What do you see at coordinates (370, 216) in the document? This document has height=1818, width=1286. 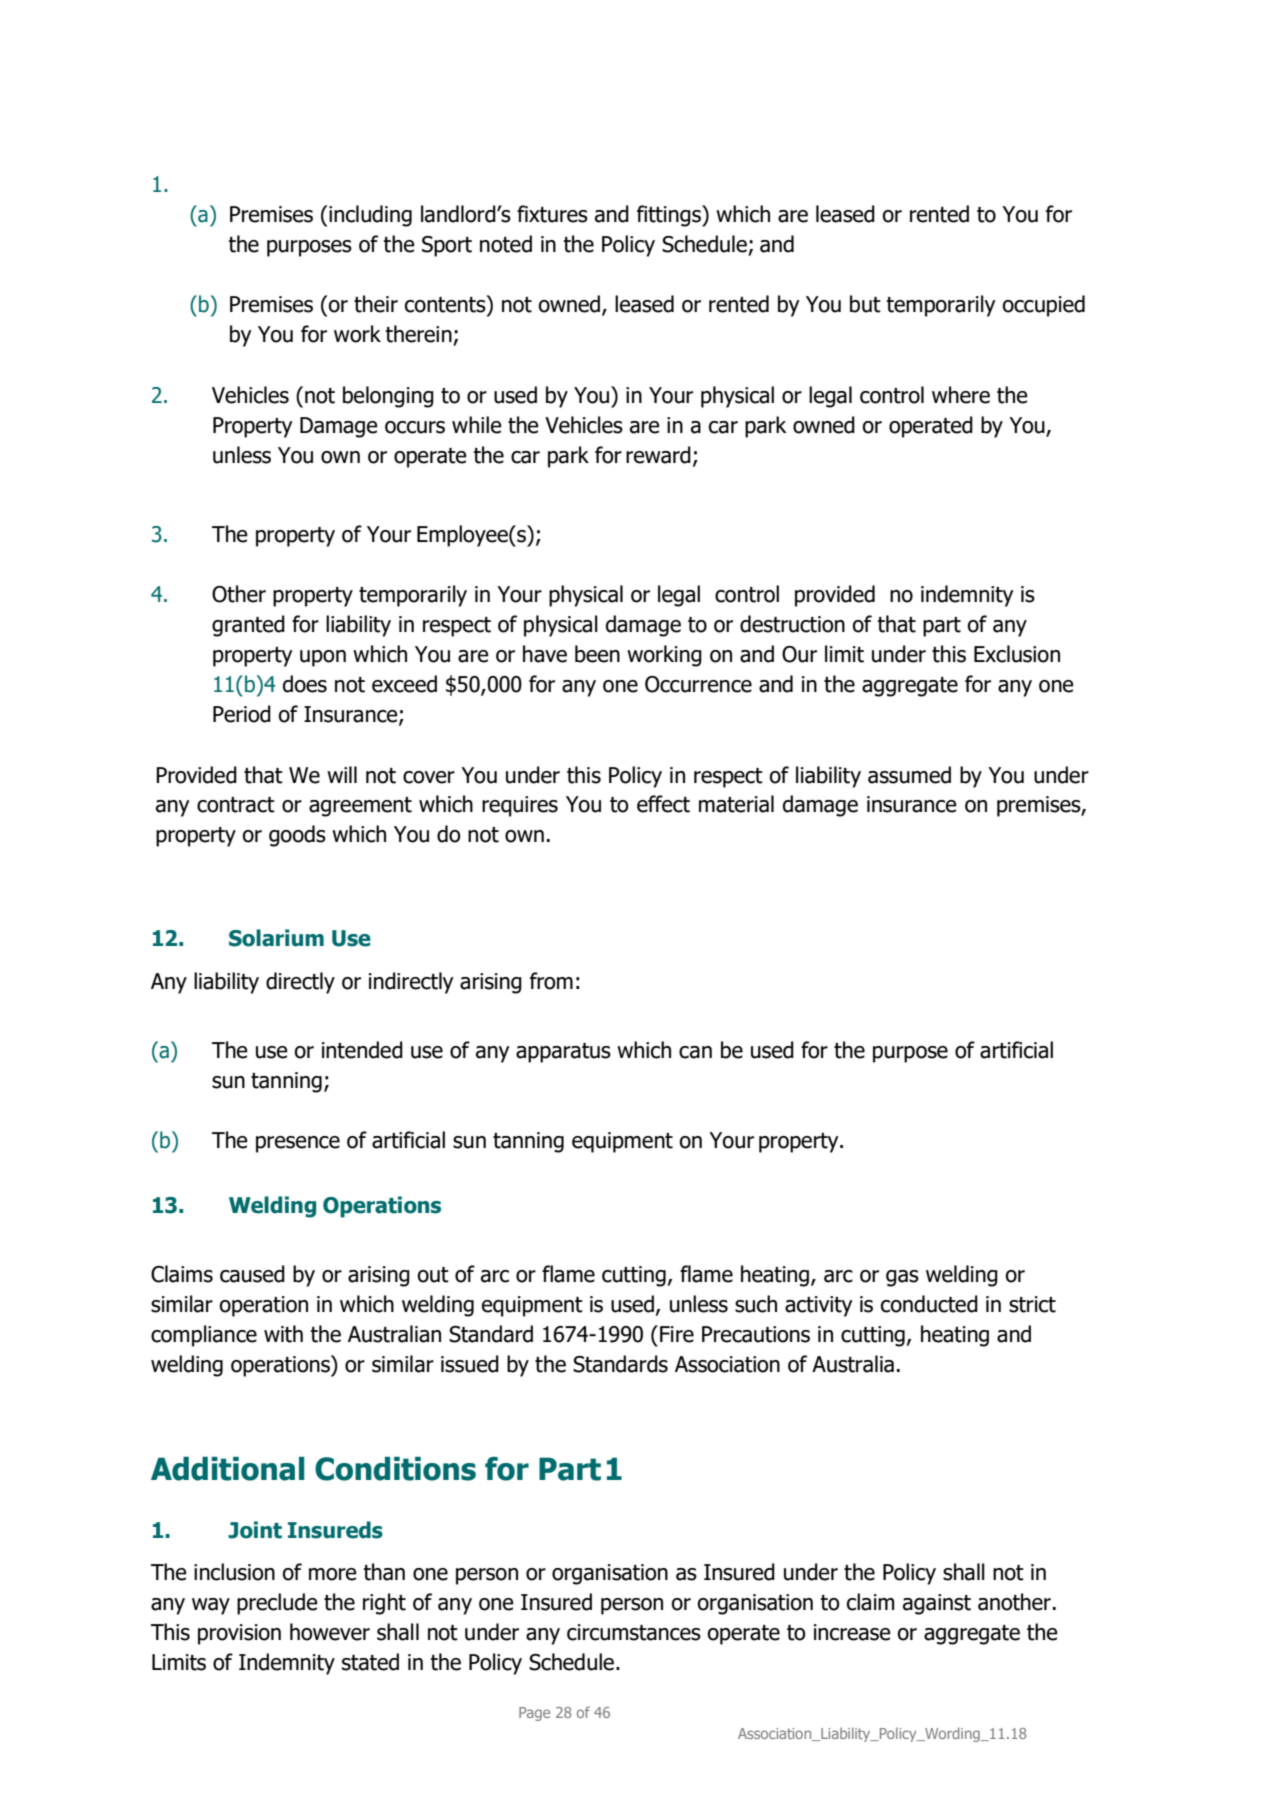 I see `including` at bounding box center [370, 216].
